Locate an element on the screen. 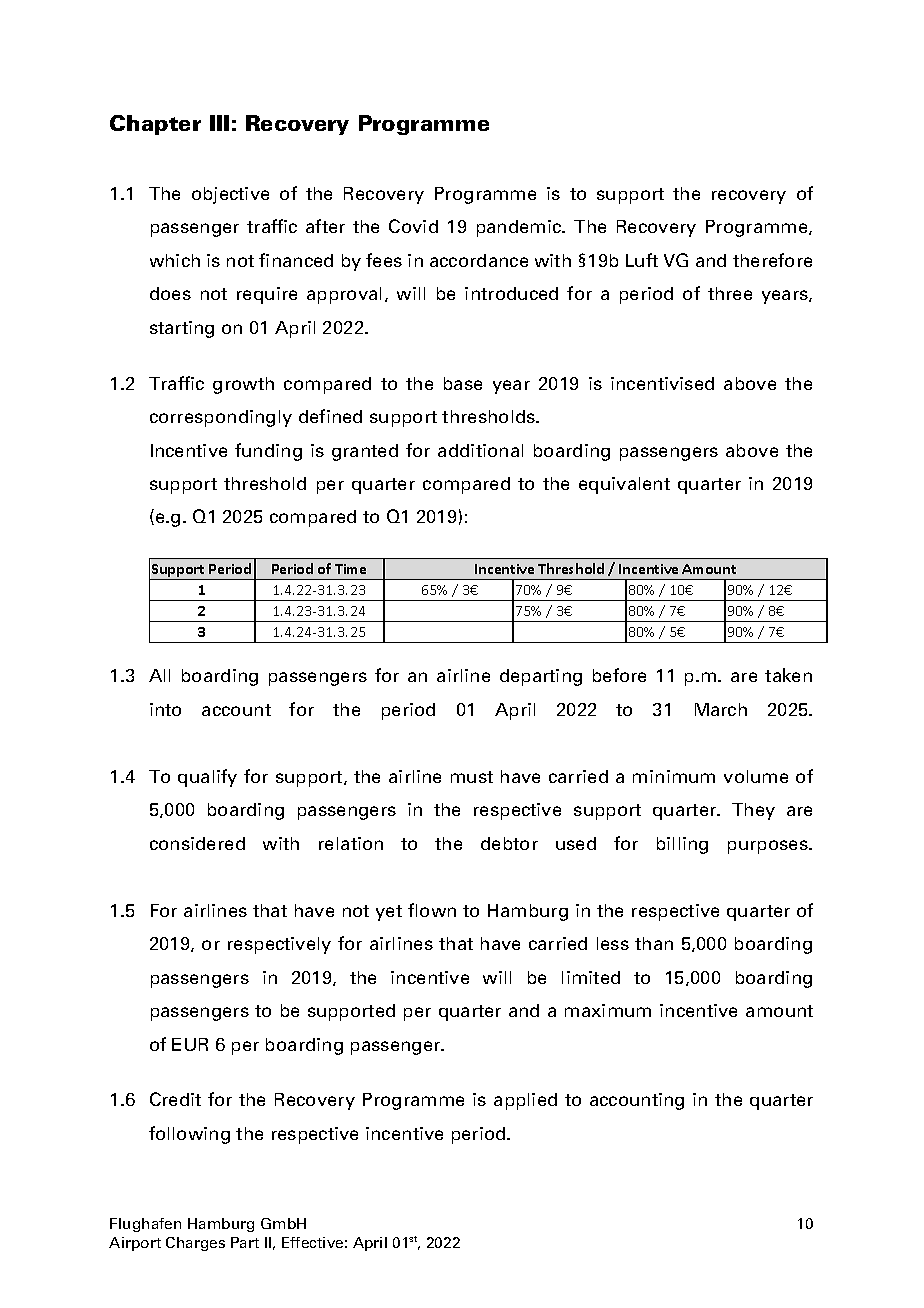  EUR is located at coordinates (190, 1044).
